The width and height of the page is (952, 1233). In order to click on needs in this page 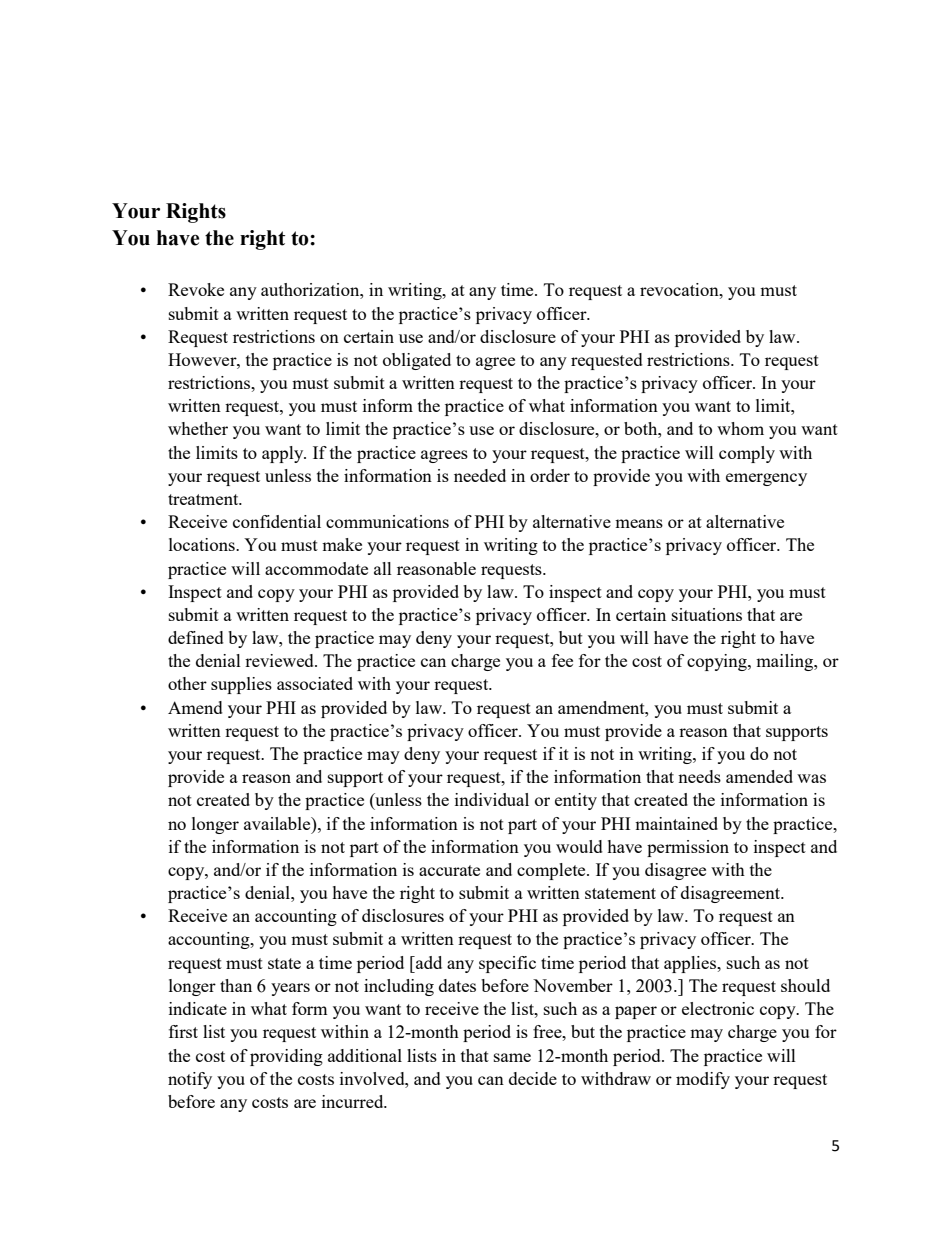, I will do `click(699, 776)`.
